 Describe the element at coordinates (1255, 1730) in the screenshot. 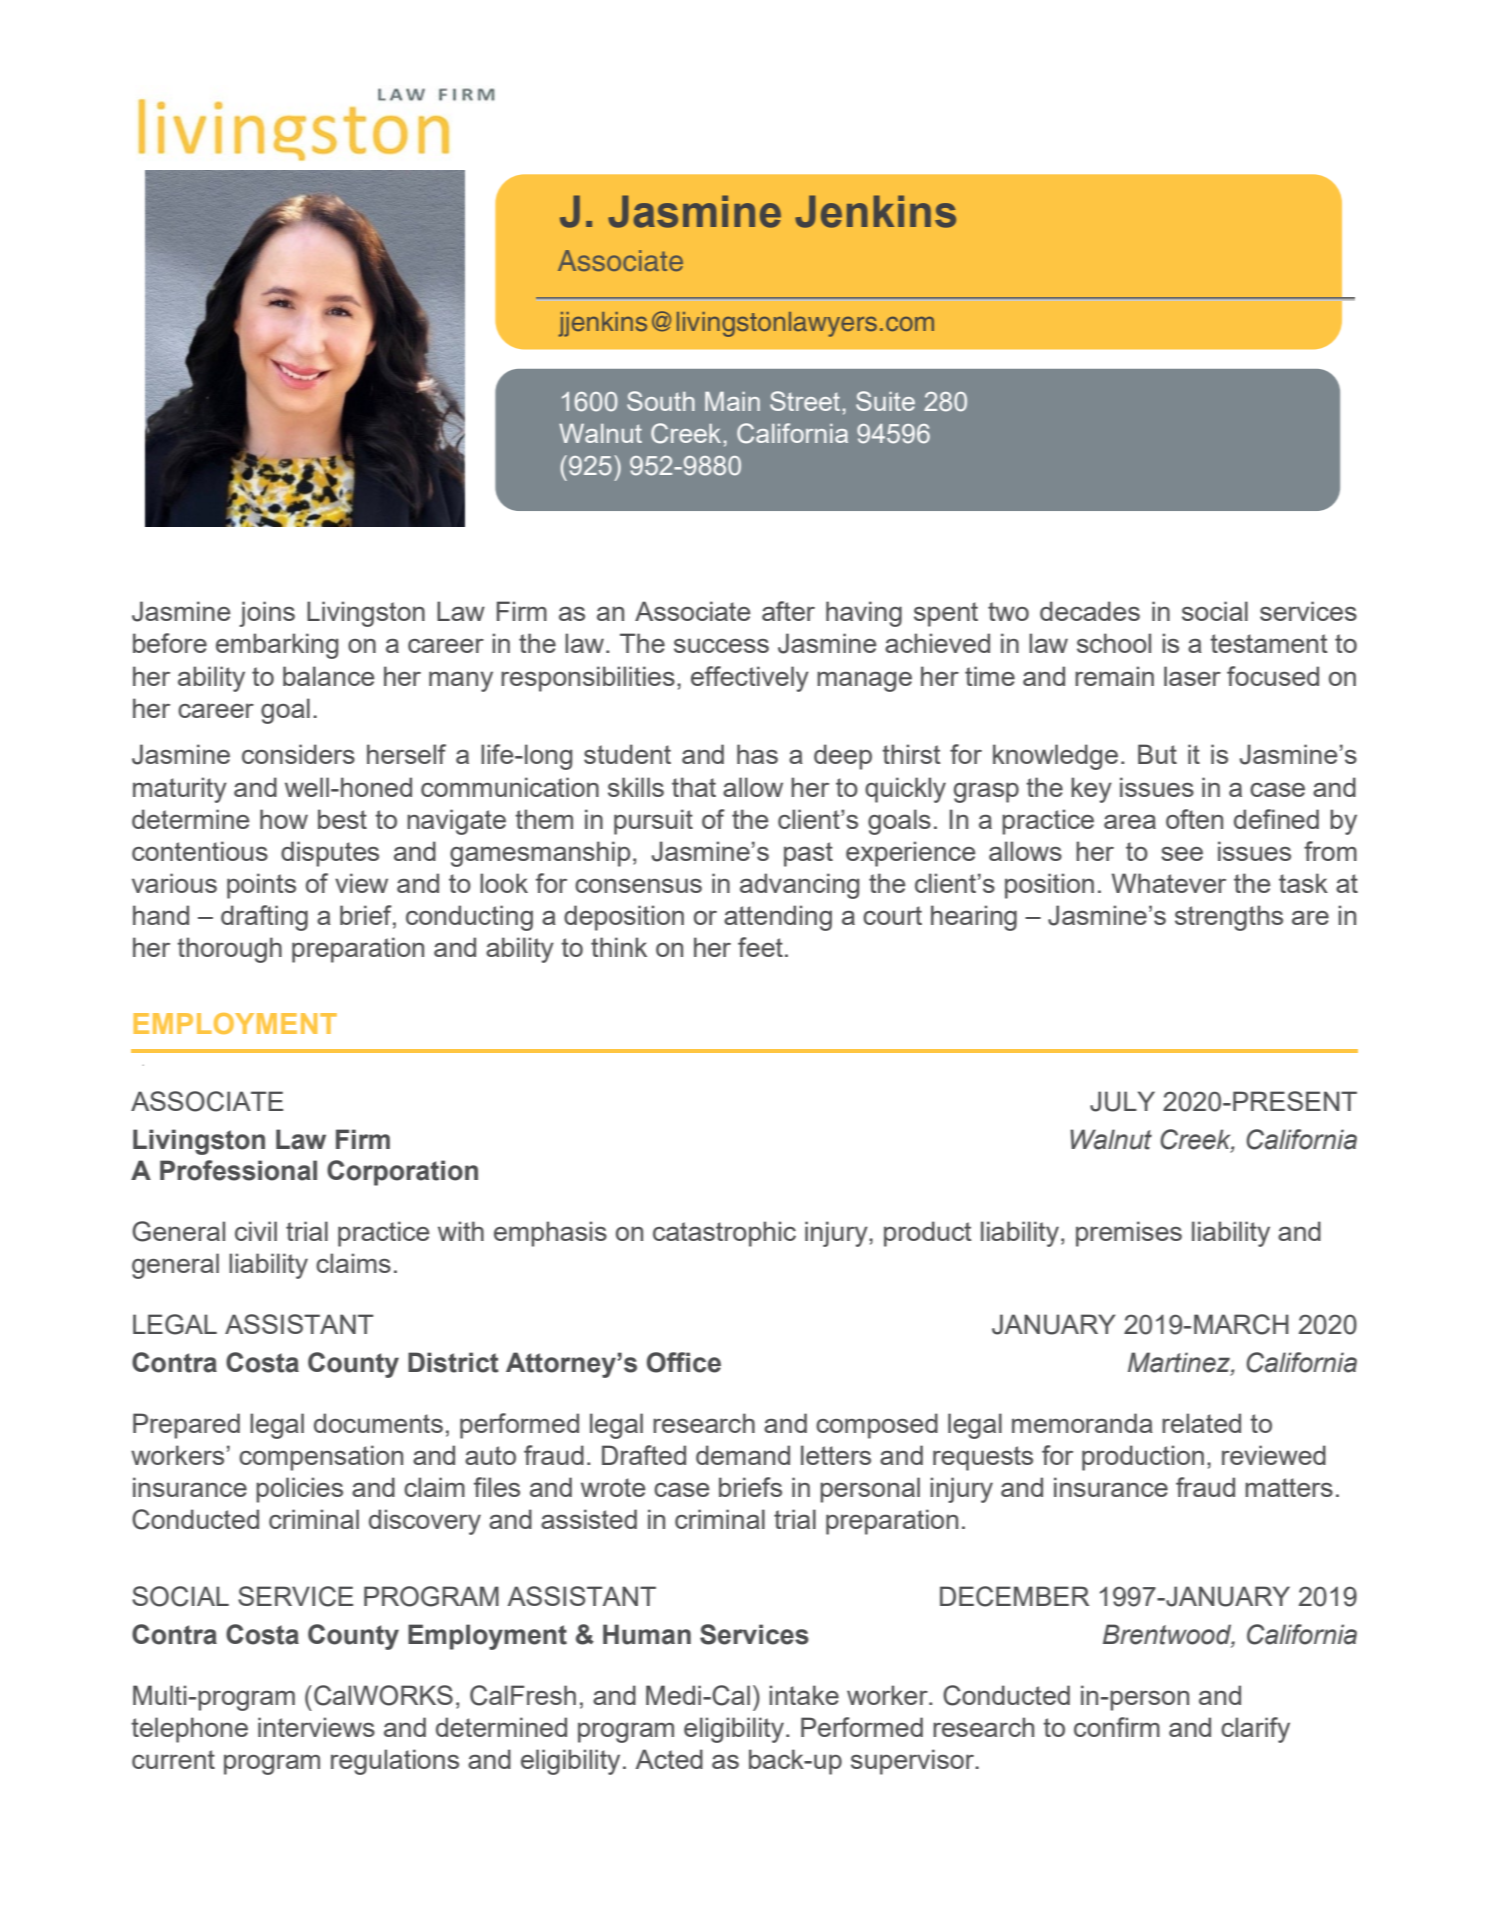

I see `clarify` at that location.
